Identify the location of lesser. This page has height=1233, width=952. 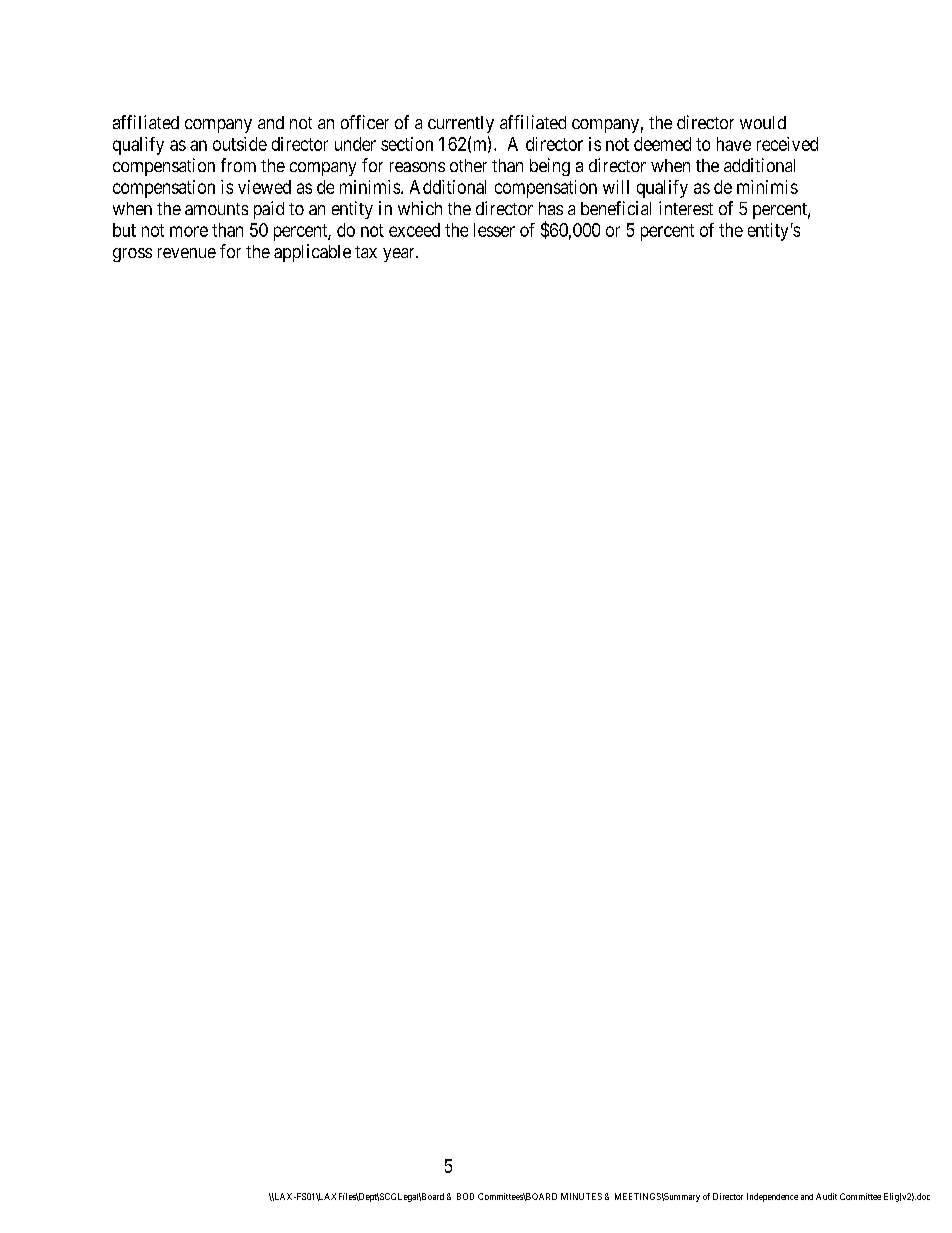
(494, 230).
